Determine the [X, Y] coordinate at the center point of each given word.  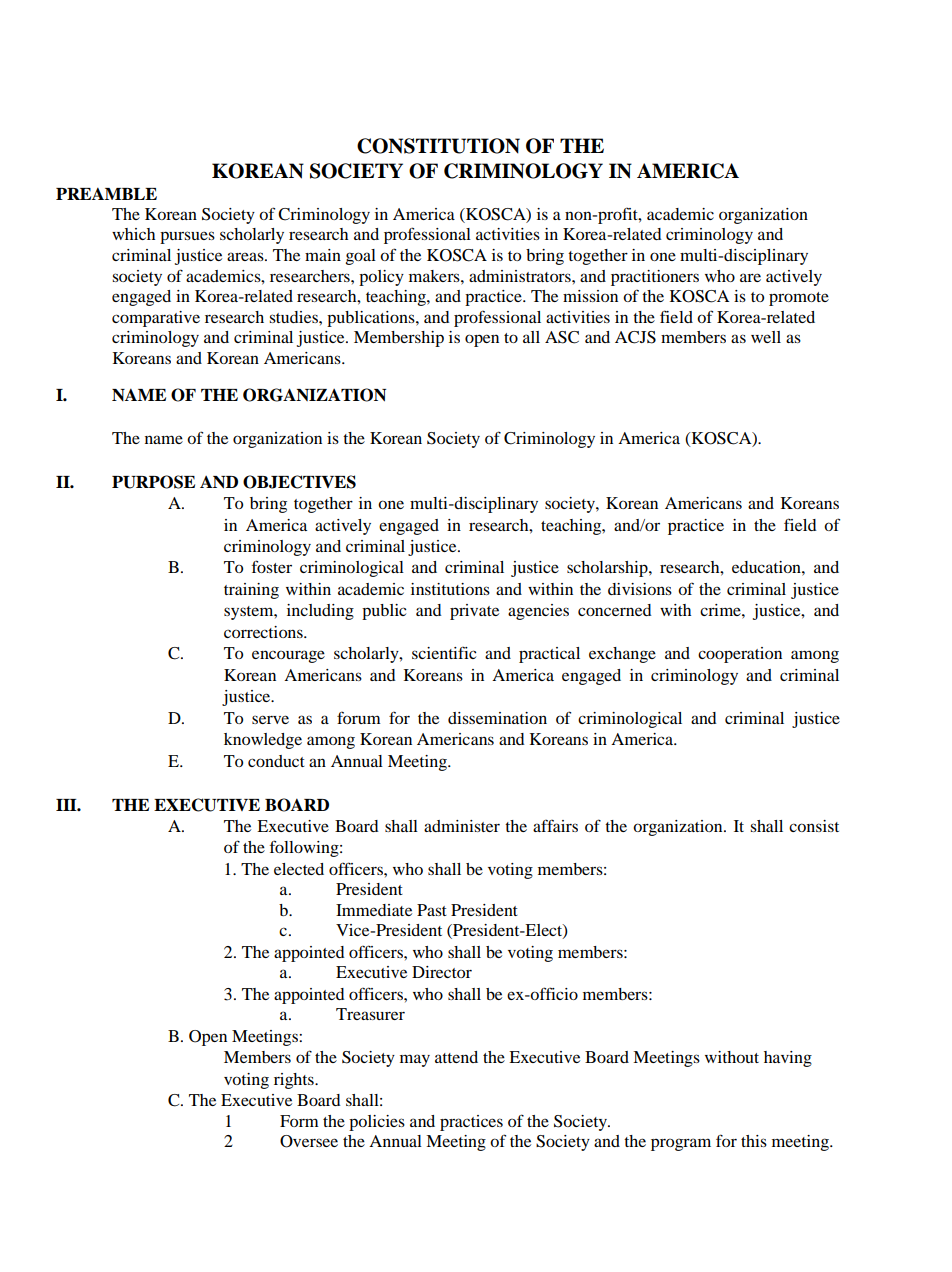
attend [456, 1057]
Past [432, 910]
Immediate [374, 910]
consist [814, 826]
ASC [562, 337]
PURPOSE [153, 482]
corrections [264, 632]
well [766, 337]
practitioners [655, 278]
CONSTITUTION [438, 146]
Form [299, 1121]
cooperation [740, 655]
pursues [187, 237]
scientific [444, 652]
